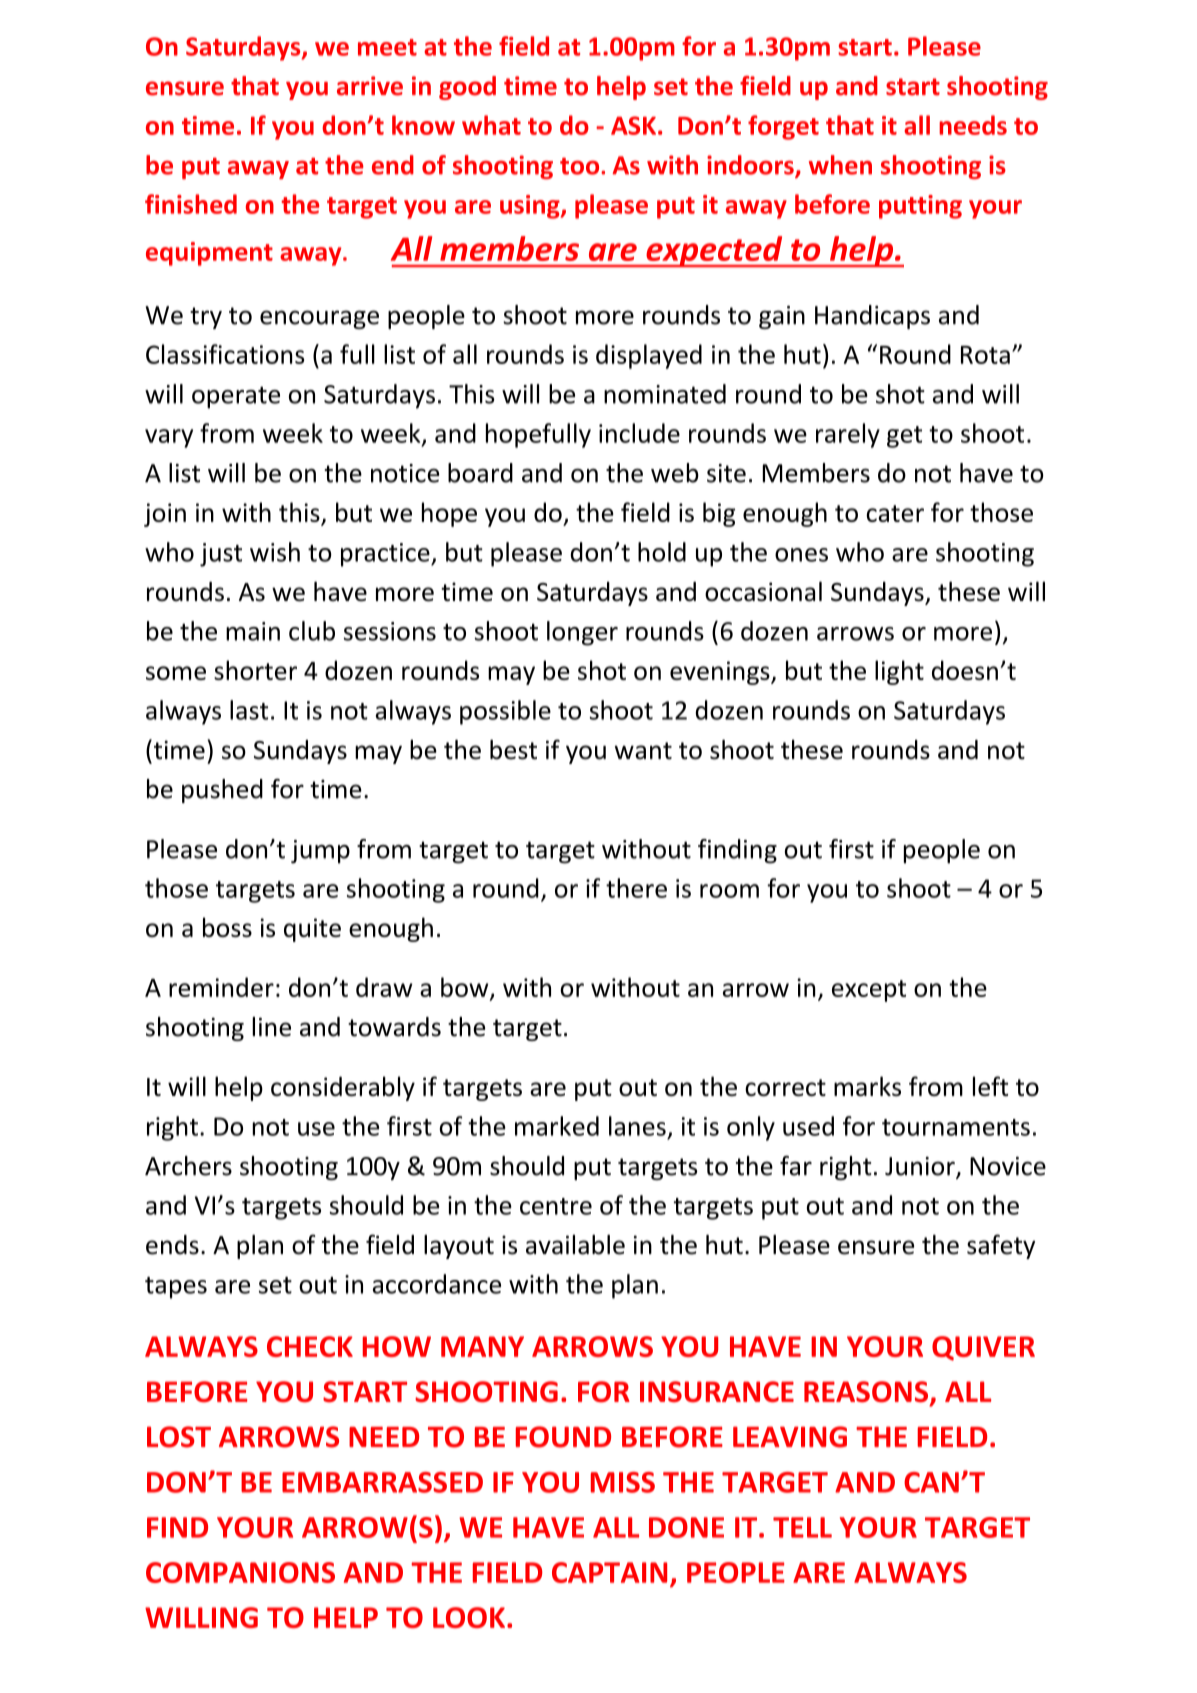  What do you see at coordinates (370, 86) in the screenshot?
I see `arrive` at bounding box center [370, 86].
